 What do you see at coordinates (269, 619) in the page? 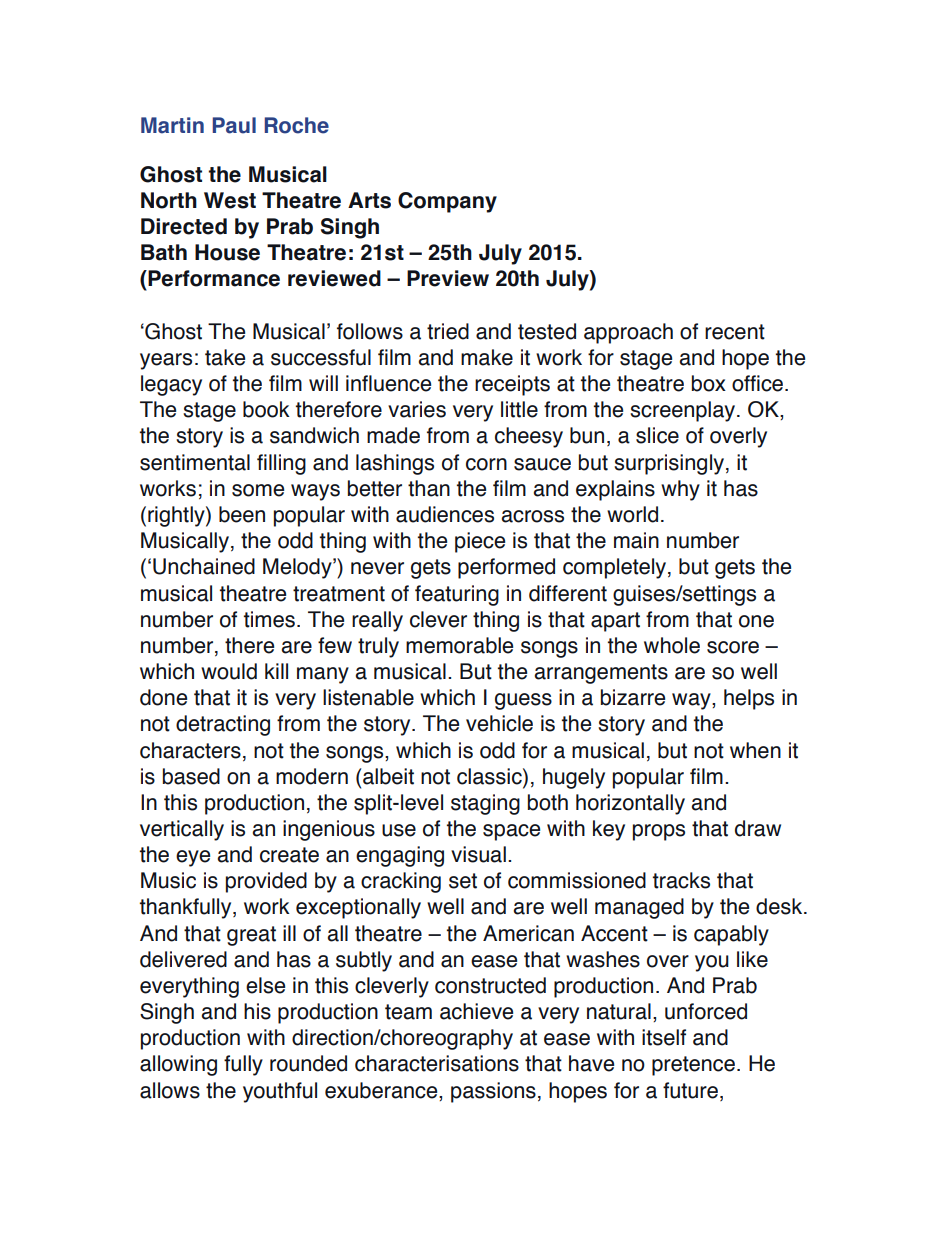
I see `times` at bounding box center [269, 619].
